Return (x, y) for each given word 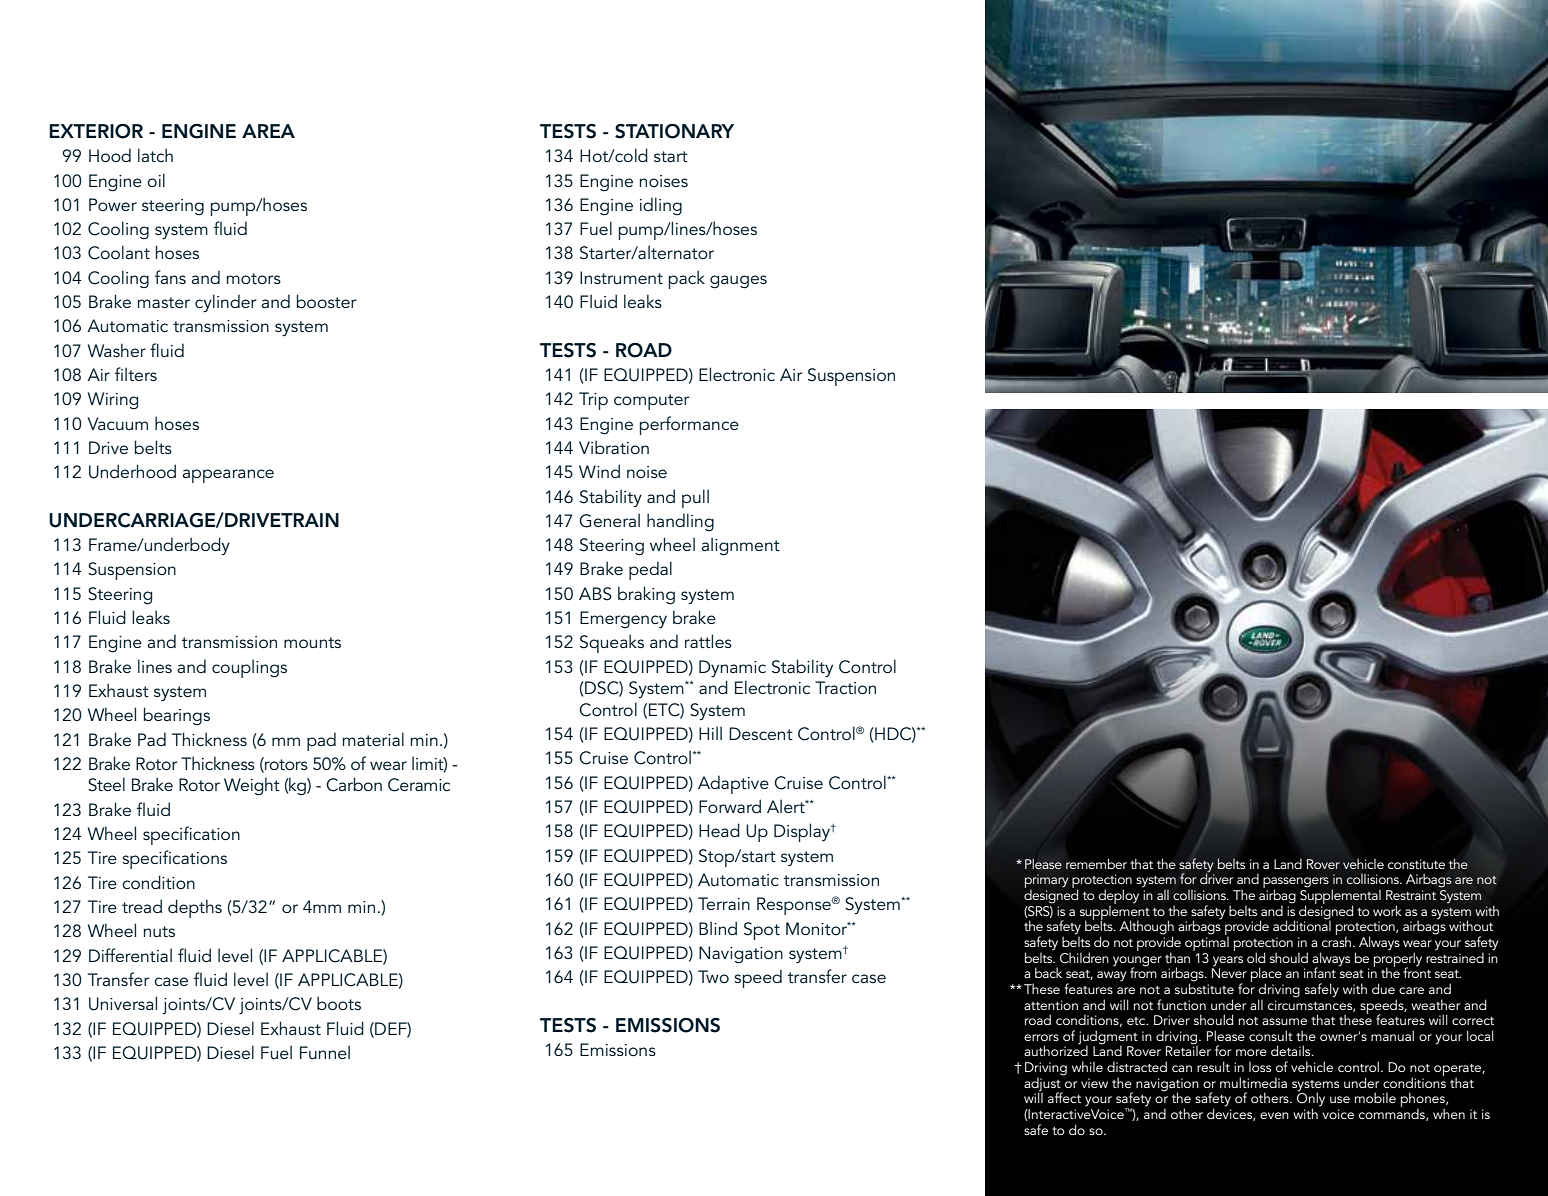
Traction (845, 687)
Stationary (674, 131)
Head (719, 830)
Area (268, 131)
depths (195, 908)
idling (661, 206)
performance (689, 425)
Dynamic (732, 668)
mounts (312, 642)
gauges (738, 282)
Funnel (325, 1052)
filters (136, 374)
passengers (1296, 884)
